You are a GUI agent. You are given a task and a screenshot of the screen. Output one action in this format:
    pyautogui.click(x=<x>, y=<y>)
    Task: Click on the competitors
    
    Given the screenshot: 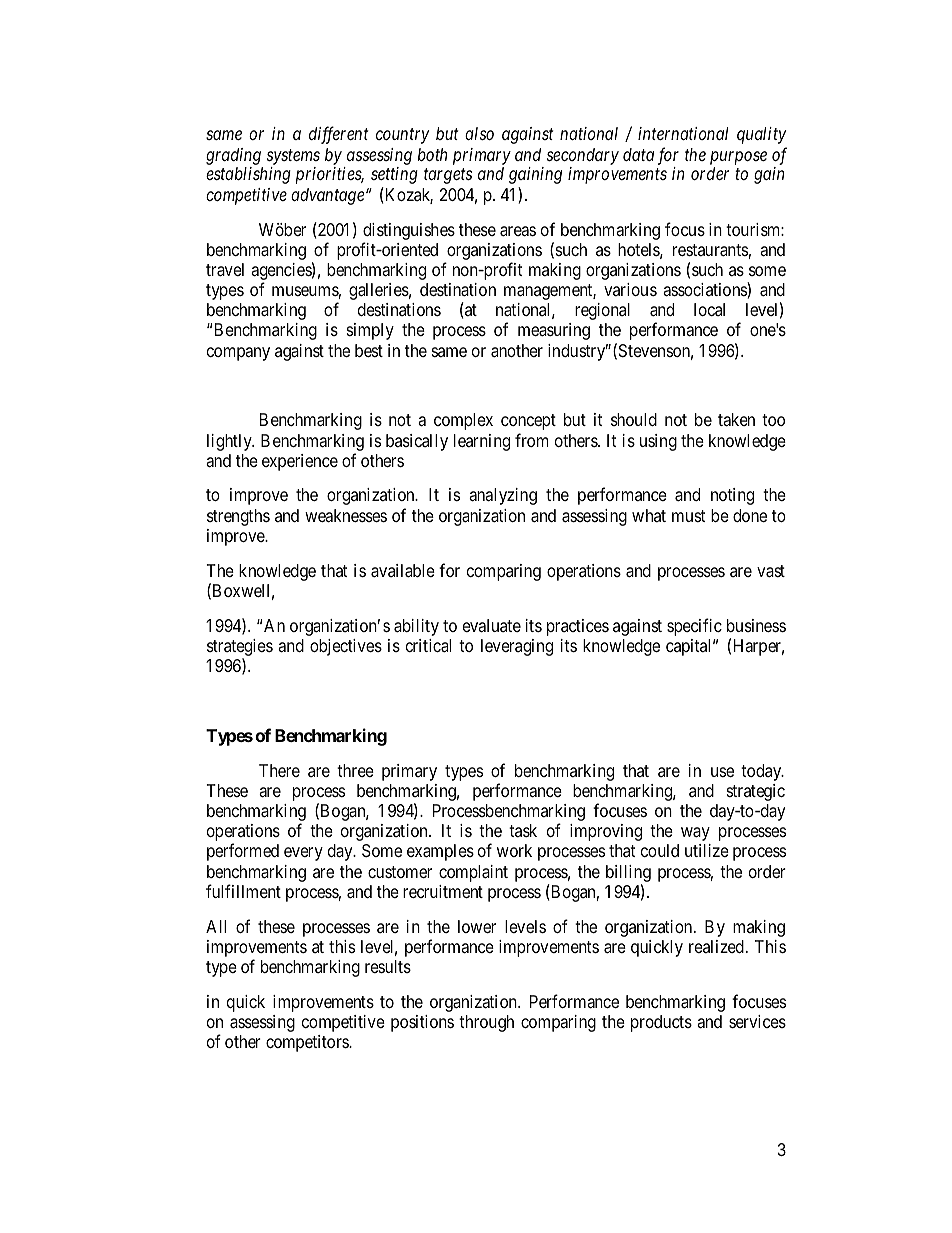 What is the action you would take?
    pyautogui.click(x=308, y=1043)
